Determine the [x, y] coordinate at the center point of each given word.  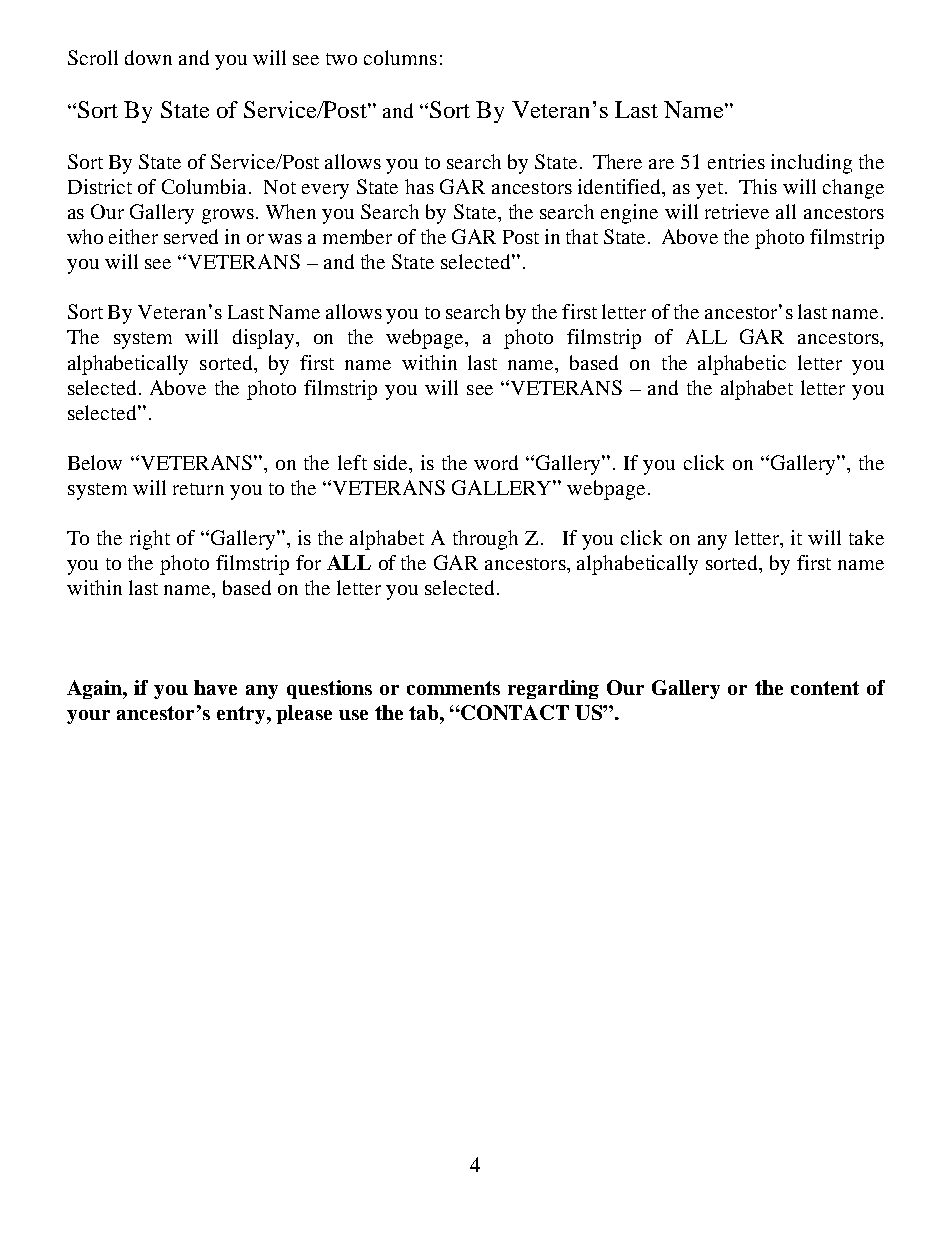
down [148, 57]
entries [736, 161]
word [496, 462]
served [191, 236]
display [265, 339]
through [485, 540]
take [866, 537]
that [582, 236]
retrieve [737, 211]
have [215, 687]
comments [453, 688]
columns [400, 57]
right [150, 540]
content [825, 688]
